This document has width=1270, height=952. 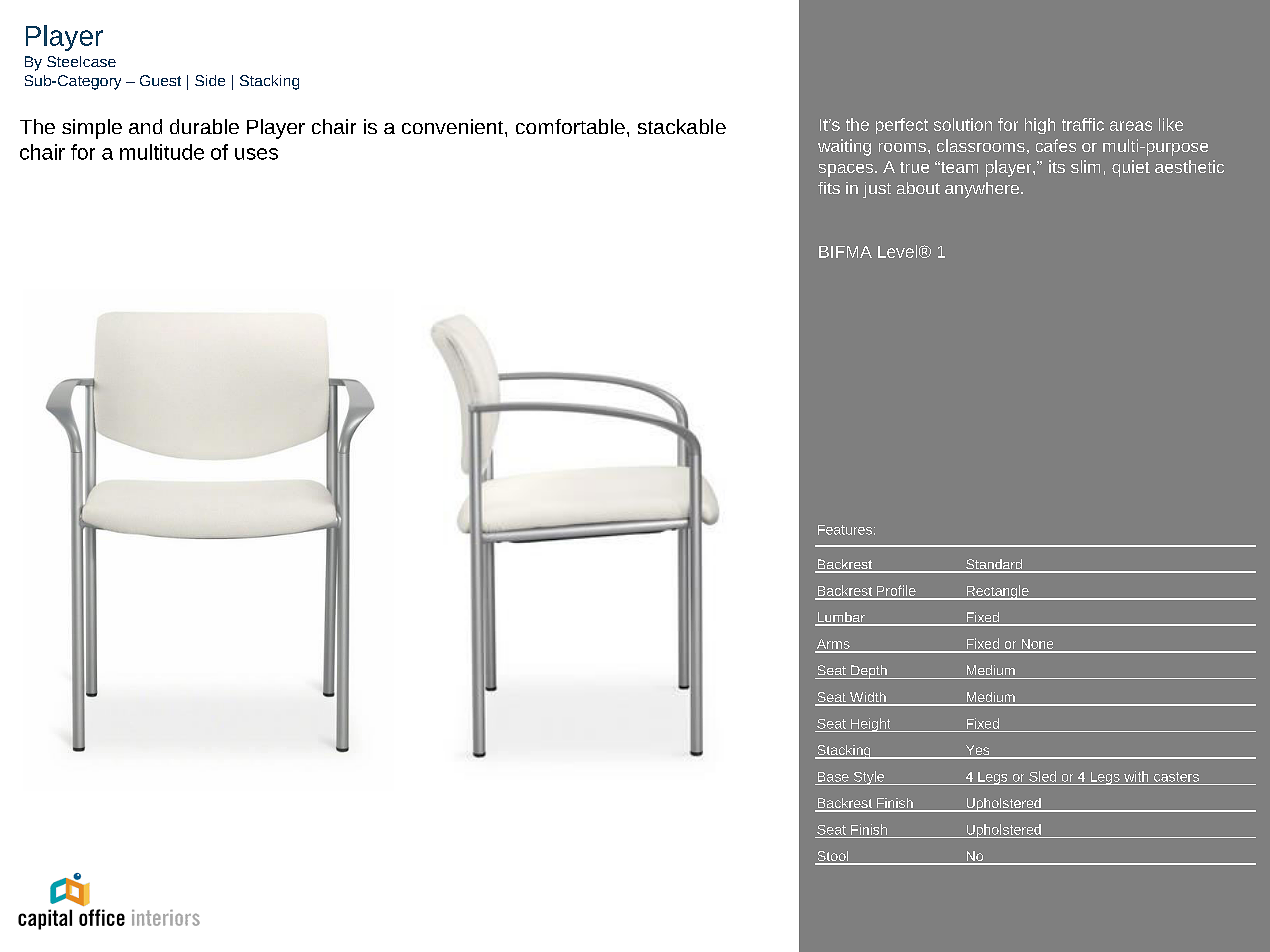 What do you see at coordinates (682, 126) in the document?
I see `stackable` at bounding box center [682, 126].
